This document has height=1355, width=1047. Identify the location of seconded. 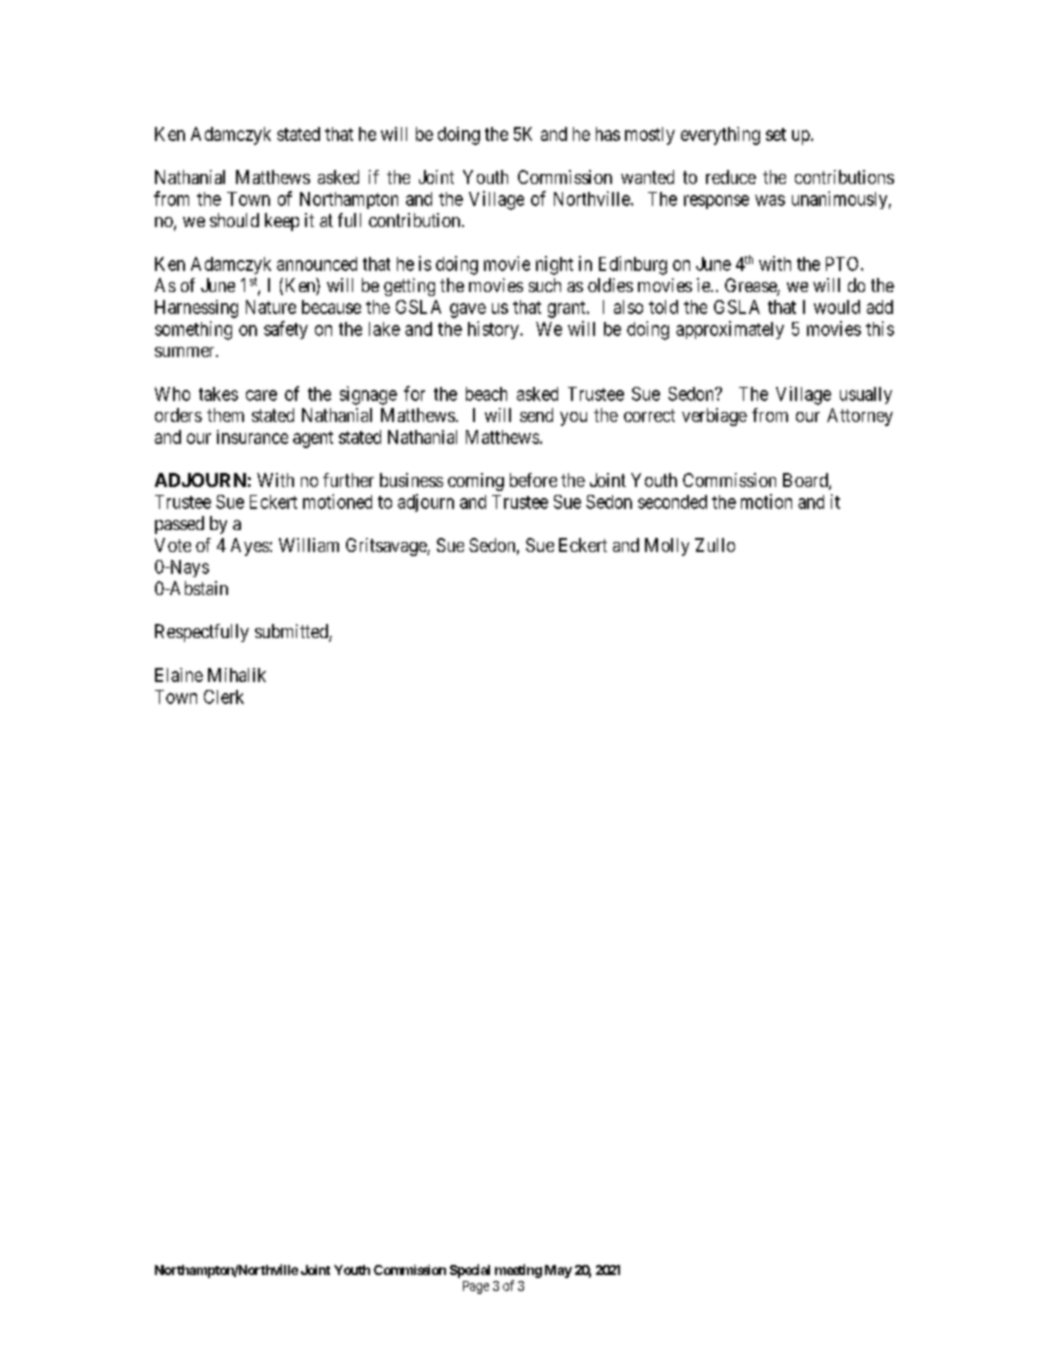
(672, 502).
